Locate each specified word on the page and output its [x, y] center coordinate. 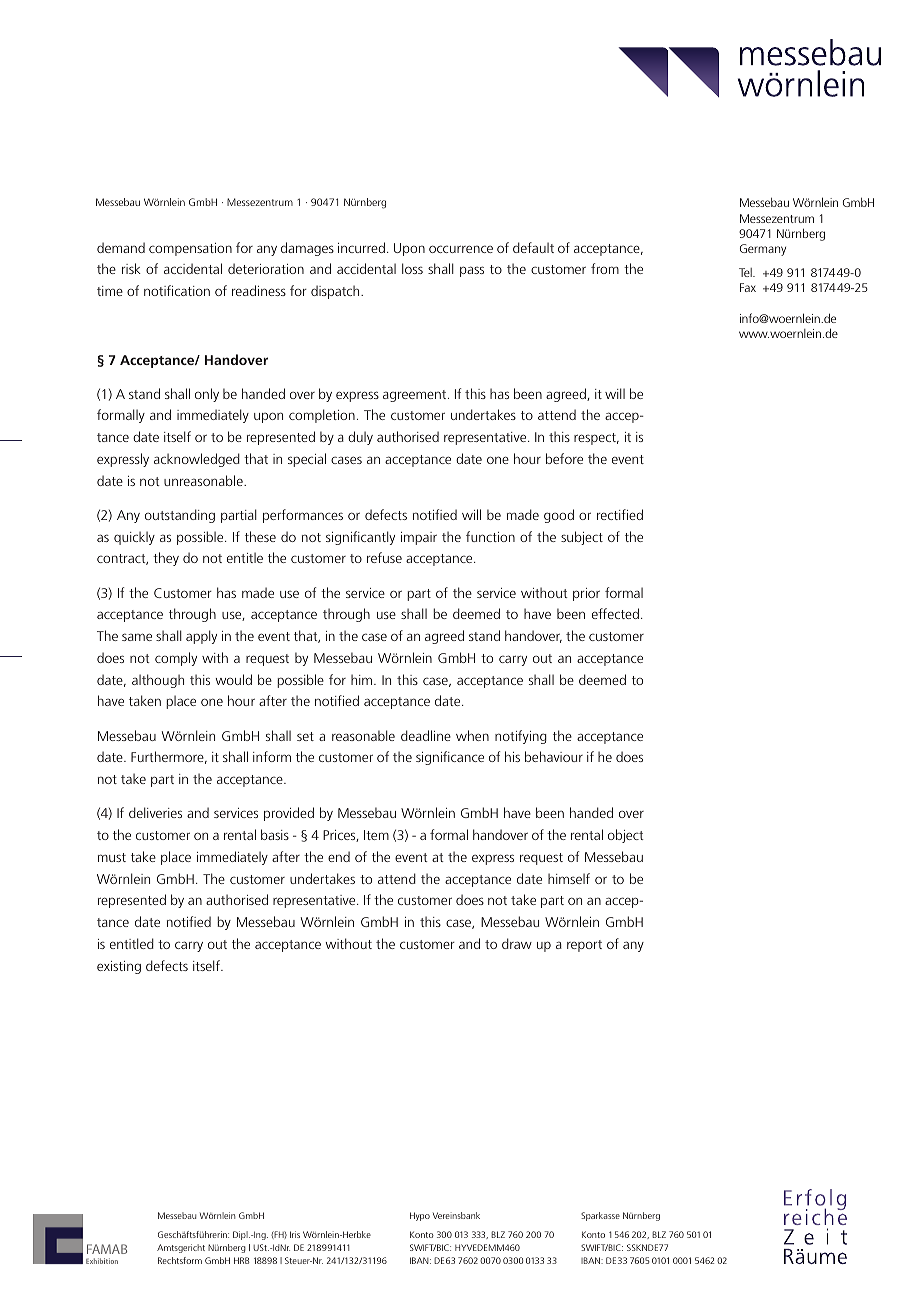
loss [412, 268]
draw [517, 943]
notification [177, 290]
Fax [748, 287]
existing [119, 967]
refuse [384, 557]
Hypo [420, 1216]
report [584, 946]
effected [615, 613]
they [166, 559]
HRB [241, 1260]
